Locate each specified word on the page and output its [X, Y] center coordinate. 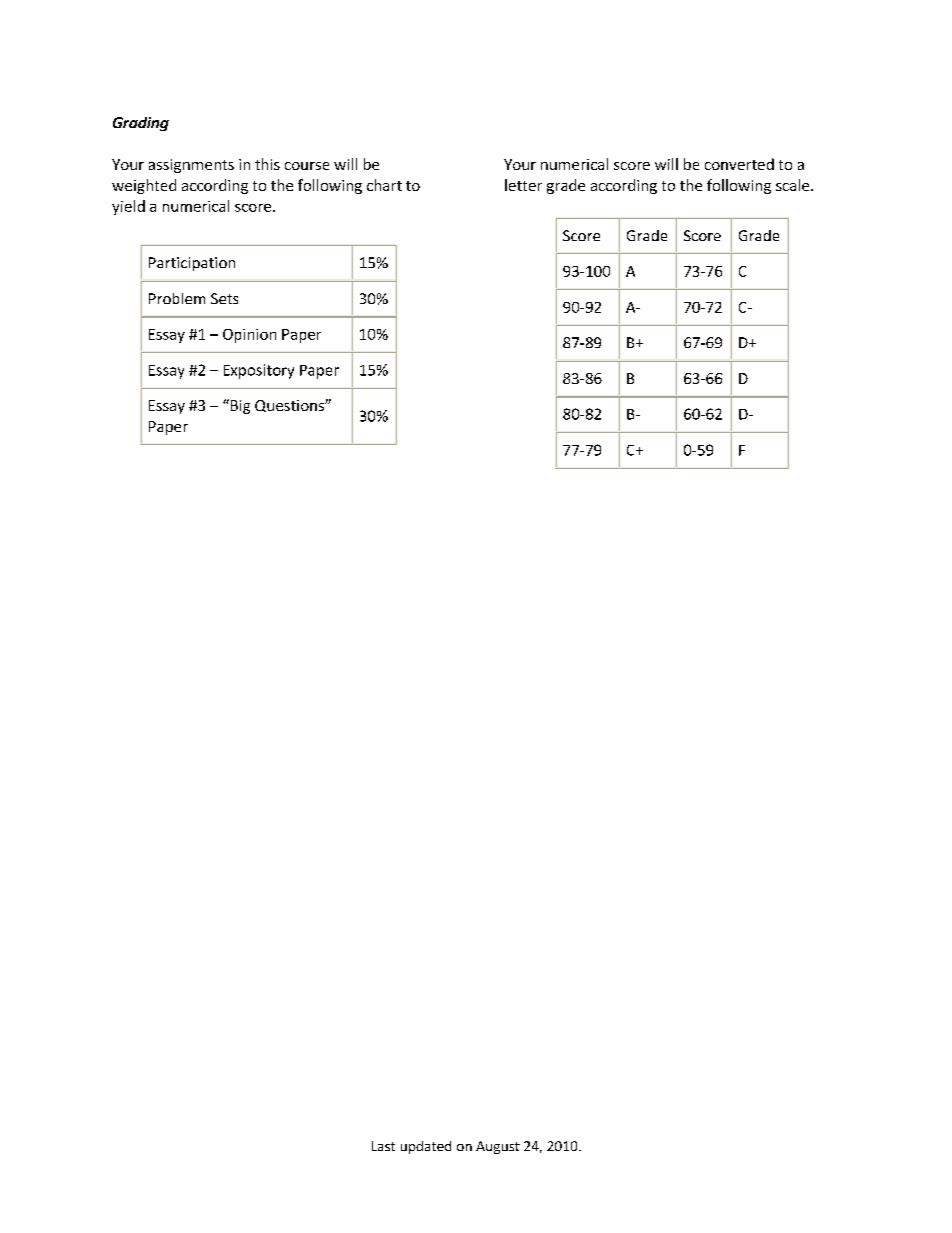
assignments [191, 166]
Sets [224, 298]
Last [383, 1146]
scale [794, 185]
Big [239, 406]
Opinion [249, 336]
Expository [259, 371]
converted [739, 164]
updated [426, 1147]
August [498, 1147]
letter [523, 185]
